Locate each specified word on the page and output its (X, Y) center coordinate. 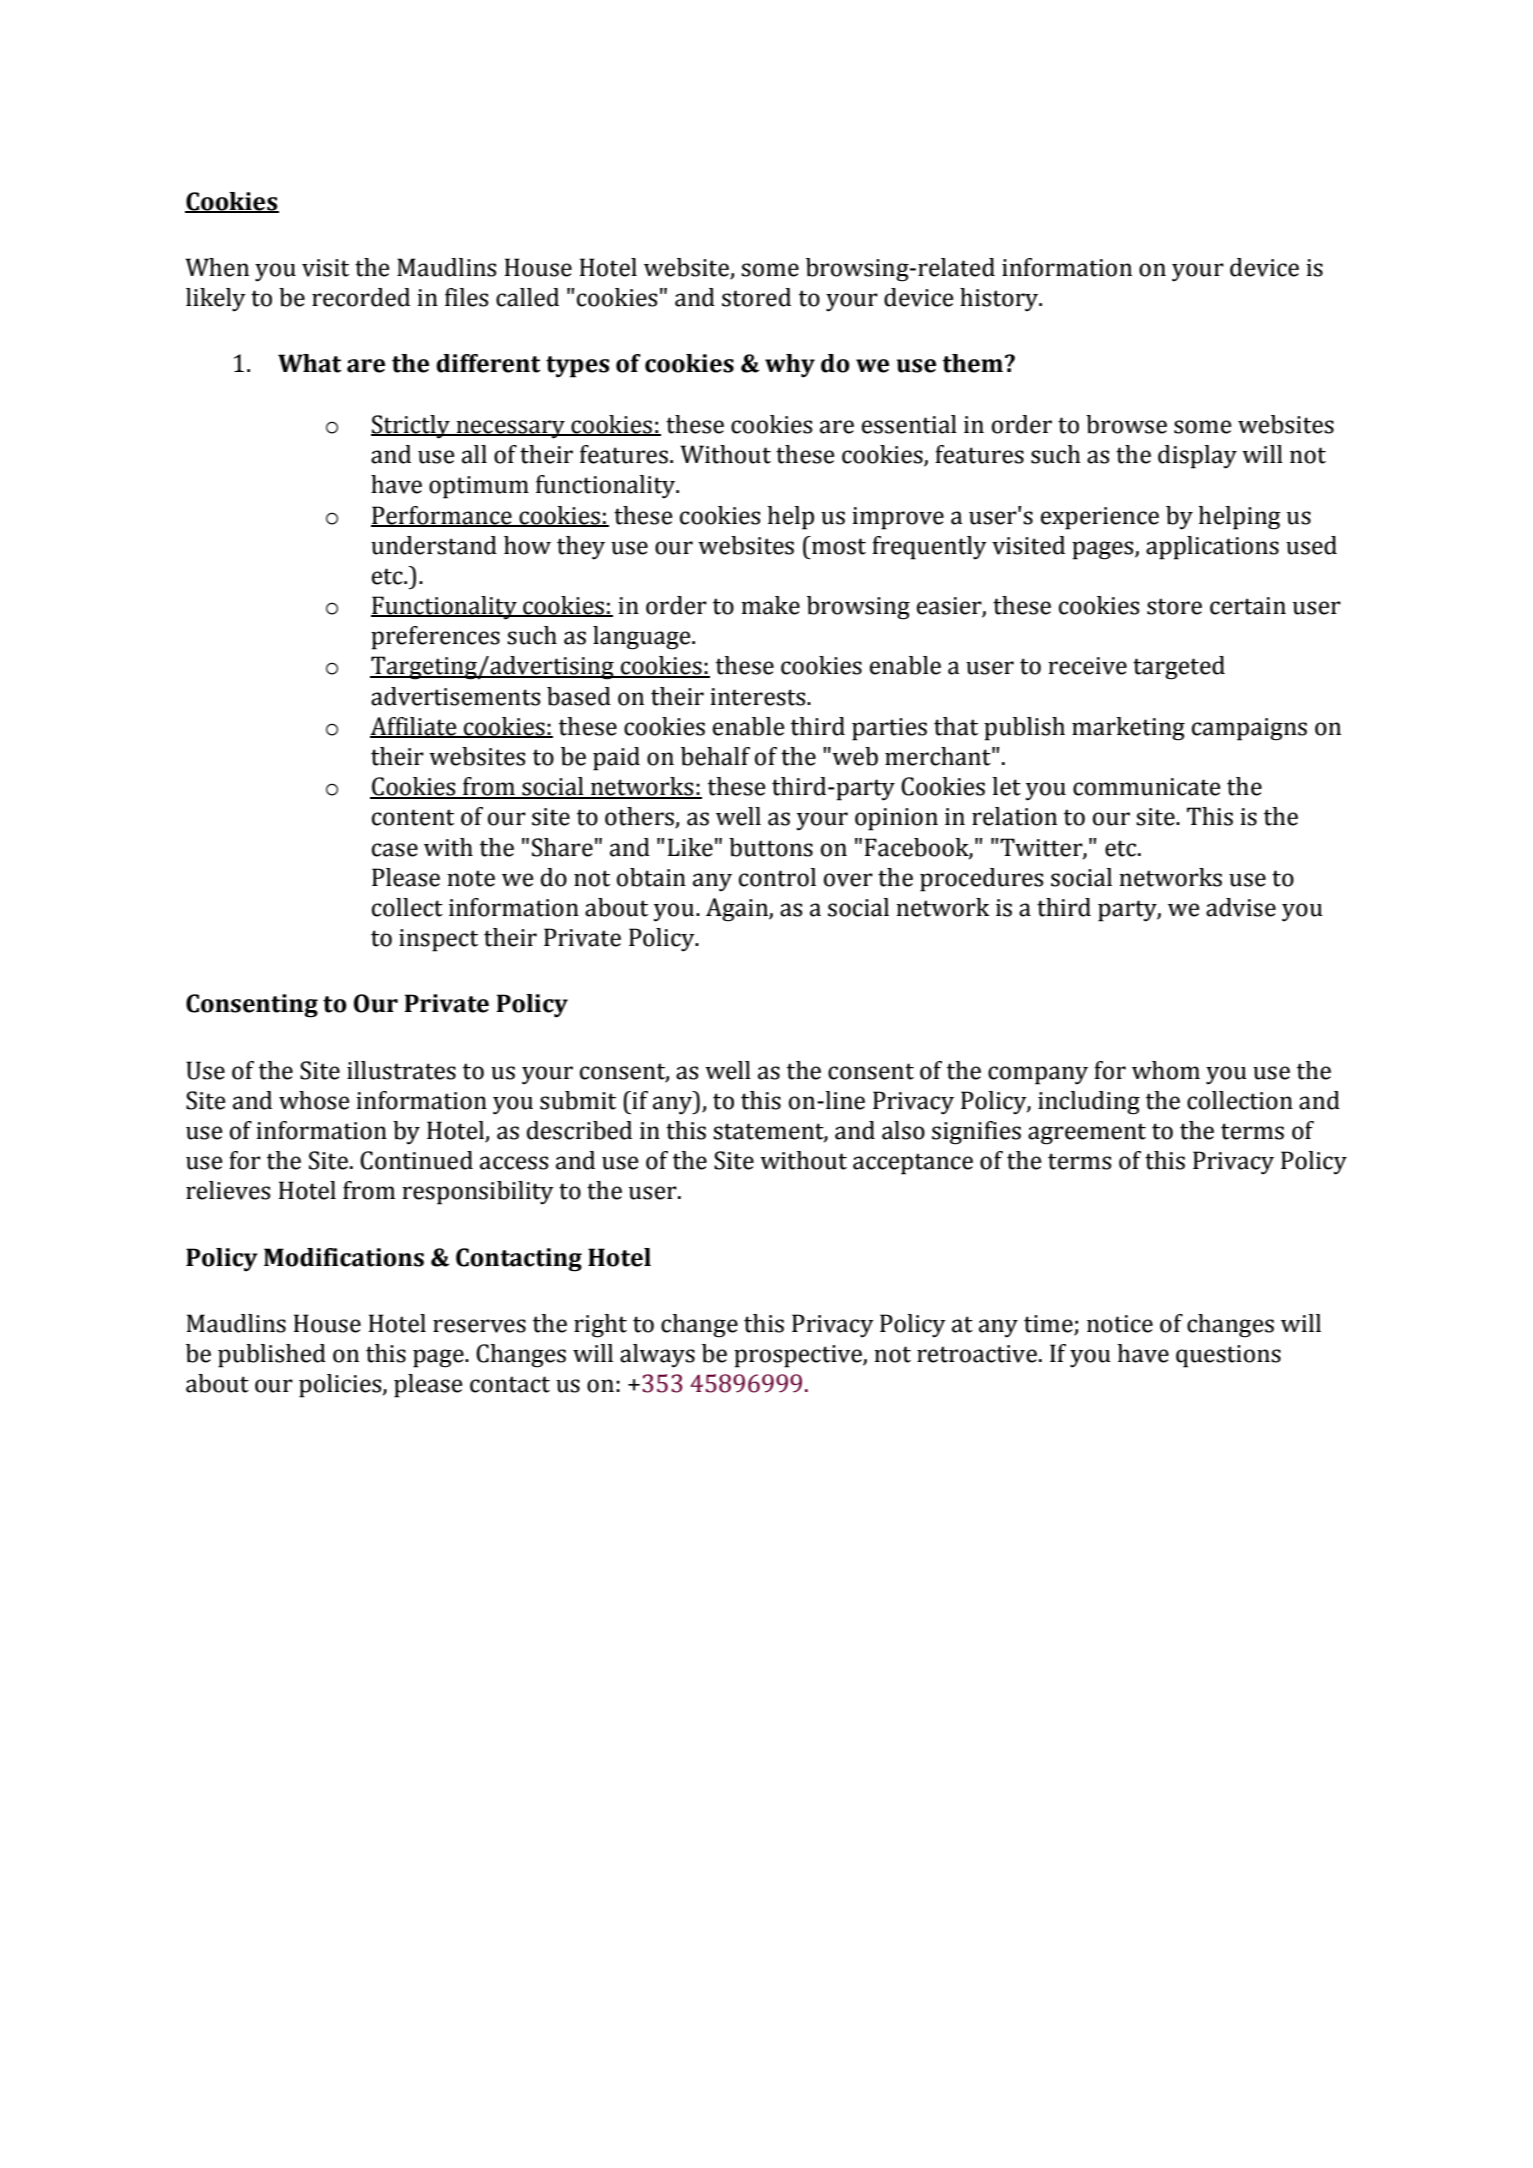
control (777, 877)
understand (434, 545)
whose (314, 1100)
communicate (1146, 787)
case (395, 850)
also (903, 1130)
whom (1166, 1070)
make (770, 605)
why (790, 366)
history (1000, 300)
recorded (361, 297)
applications (1212, 548)
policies (341, 1386)
